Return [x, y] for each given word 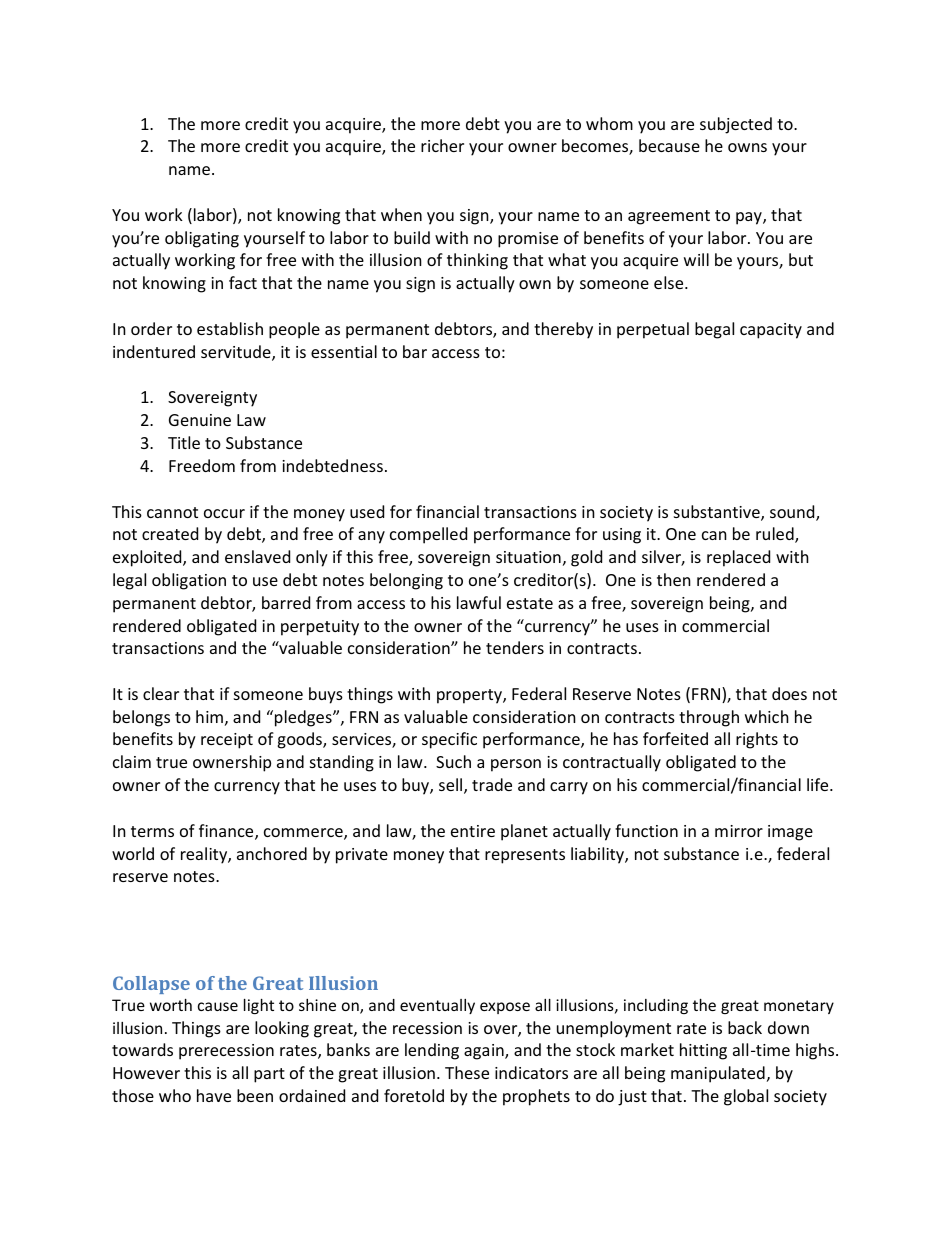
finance [227, 832]
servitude [237, 353]
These [467, 1072]
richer [442, 145]
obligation [189, 581]
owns [747, 147]
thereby [563, 330]
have [214, 1095]
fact [243, 282]
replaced [738, 558]
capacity [771, 331]
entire [473, 831]
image [790, 833]
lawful [479, 602]
